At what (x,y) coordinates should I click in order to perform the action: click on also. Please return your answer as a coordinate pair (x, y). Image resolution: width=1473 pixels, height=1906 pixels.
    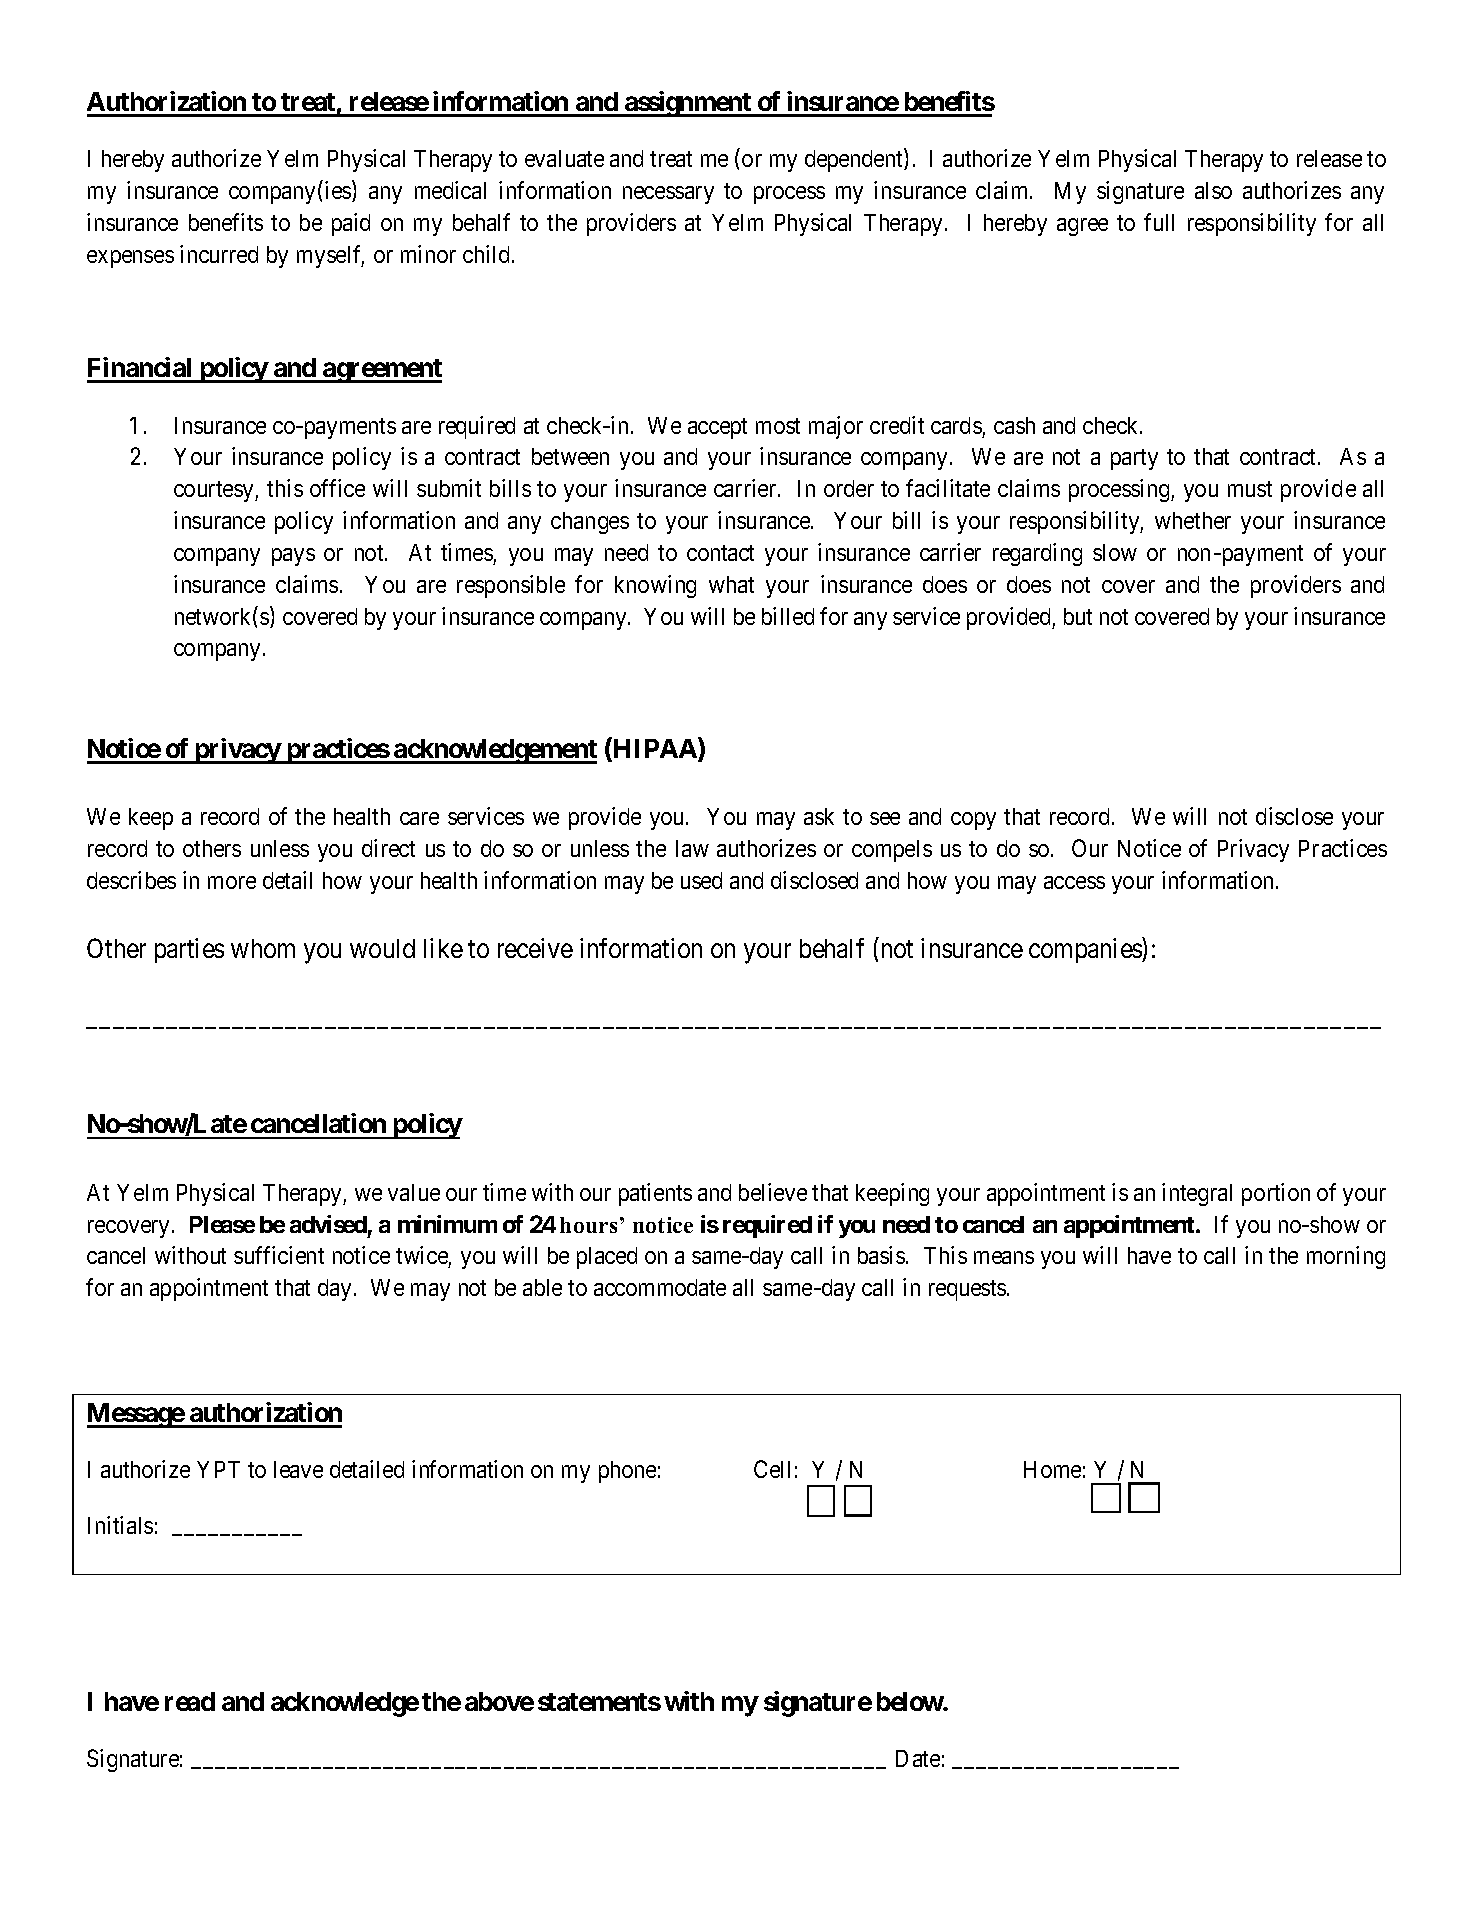
    Looking at the image, I should click on (1213, 190).
